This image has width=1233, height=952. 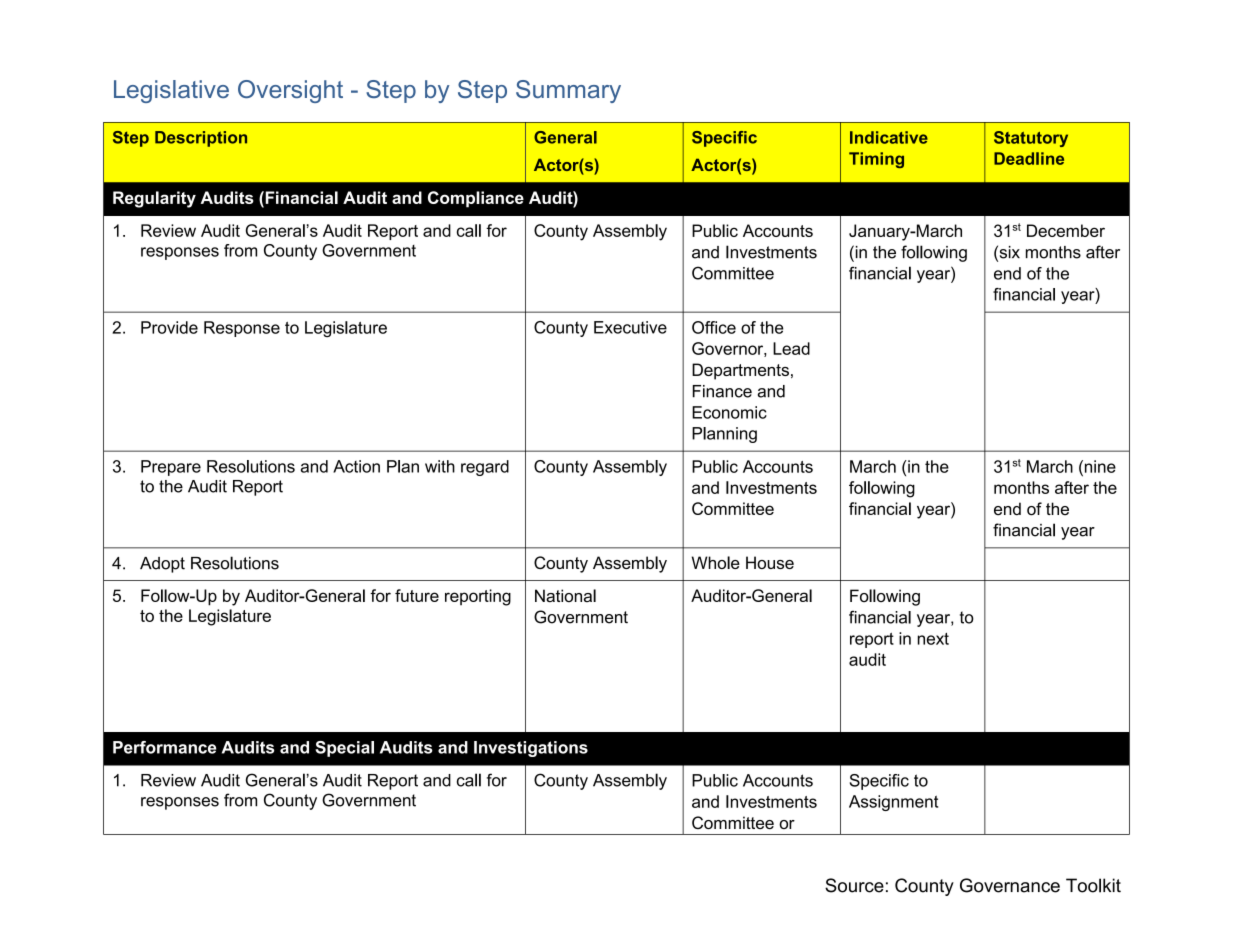 I want to click on Summary, so click(x=568, y=91).
